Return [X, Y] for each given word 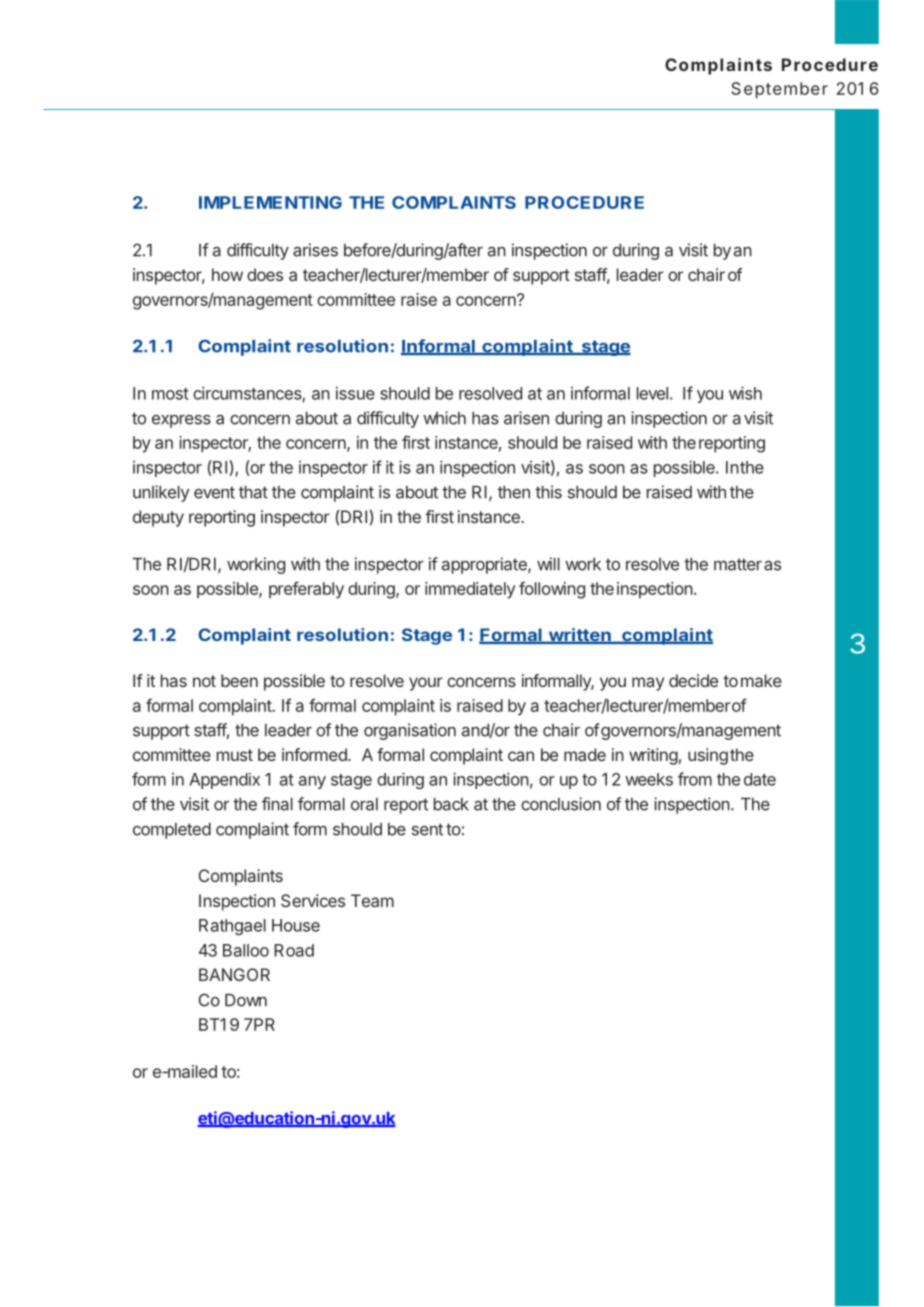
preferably [306, 590]
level [652, 393]
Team [372, 900]
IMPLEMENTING [270, 202]
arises [315, 250]
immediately [470, 590]
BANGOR [234, 974]
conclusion [561, 804]
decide [693, 680]
